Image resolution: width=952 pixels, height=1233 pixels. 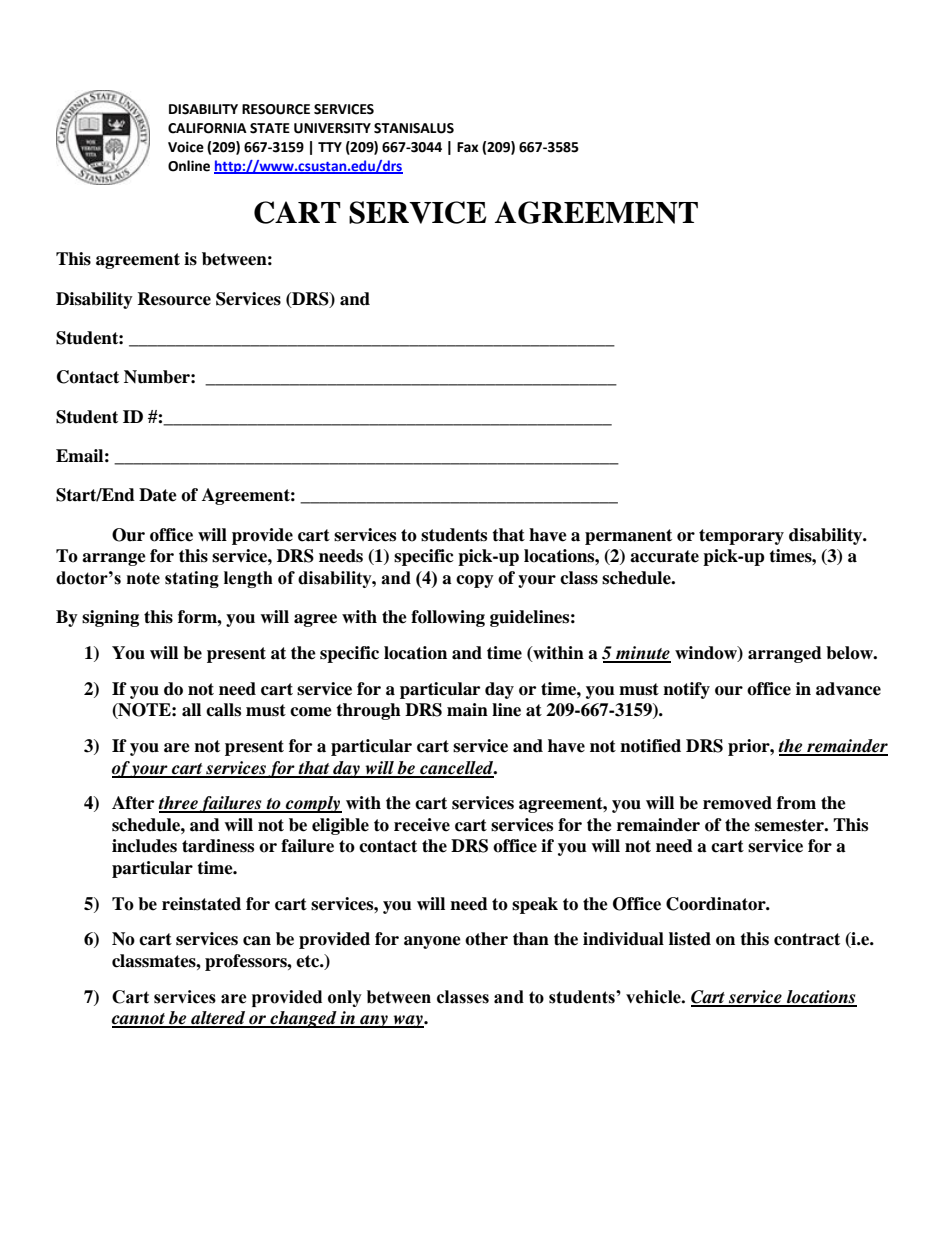 What do you see at coordinates (807, 939) in the document?
I see `contract` at bounding box center [807, 939].
